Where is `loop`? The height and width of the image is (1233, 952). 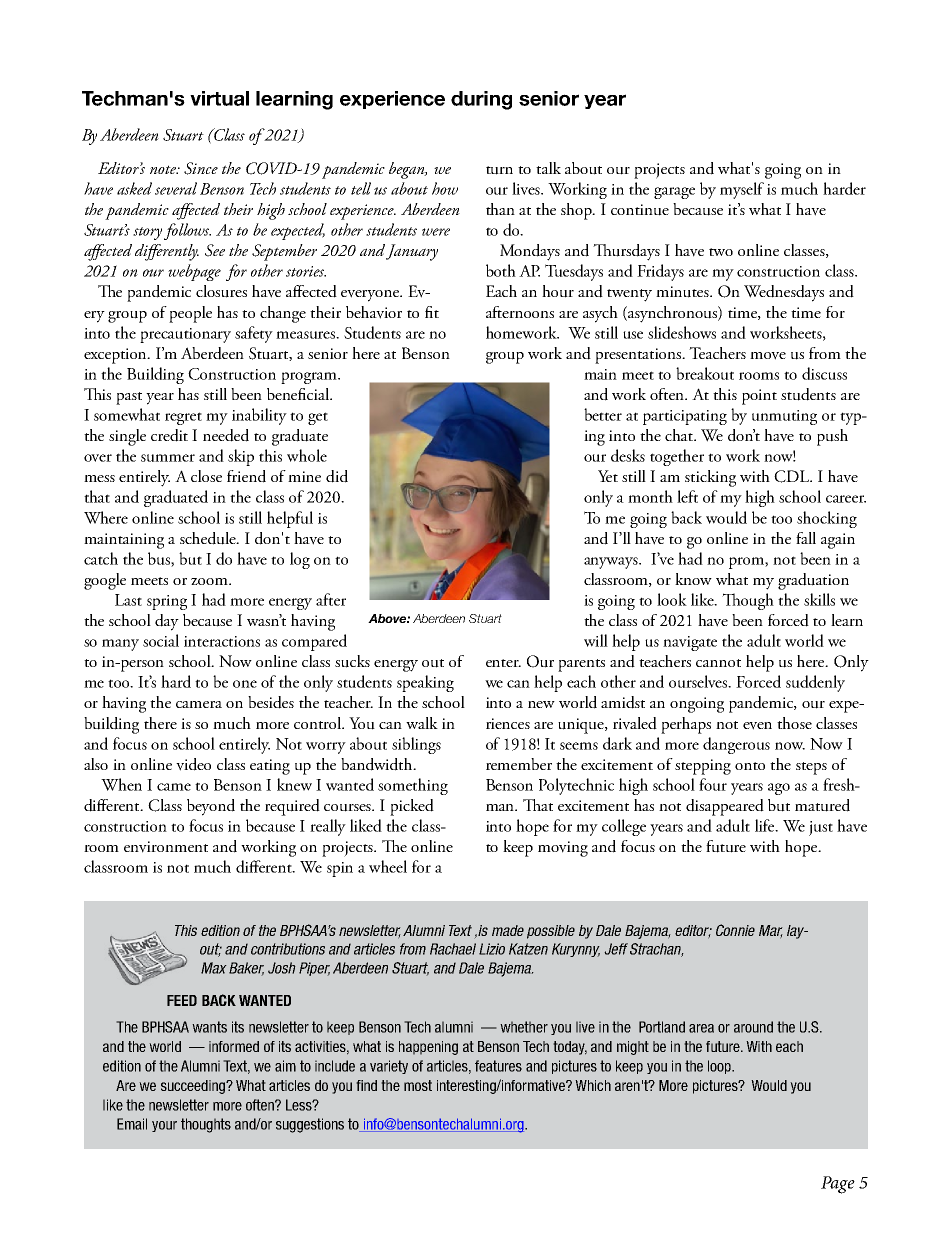
loop is located at coordinates (720, 1067).
